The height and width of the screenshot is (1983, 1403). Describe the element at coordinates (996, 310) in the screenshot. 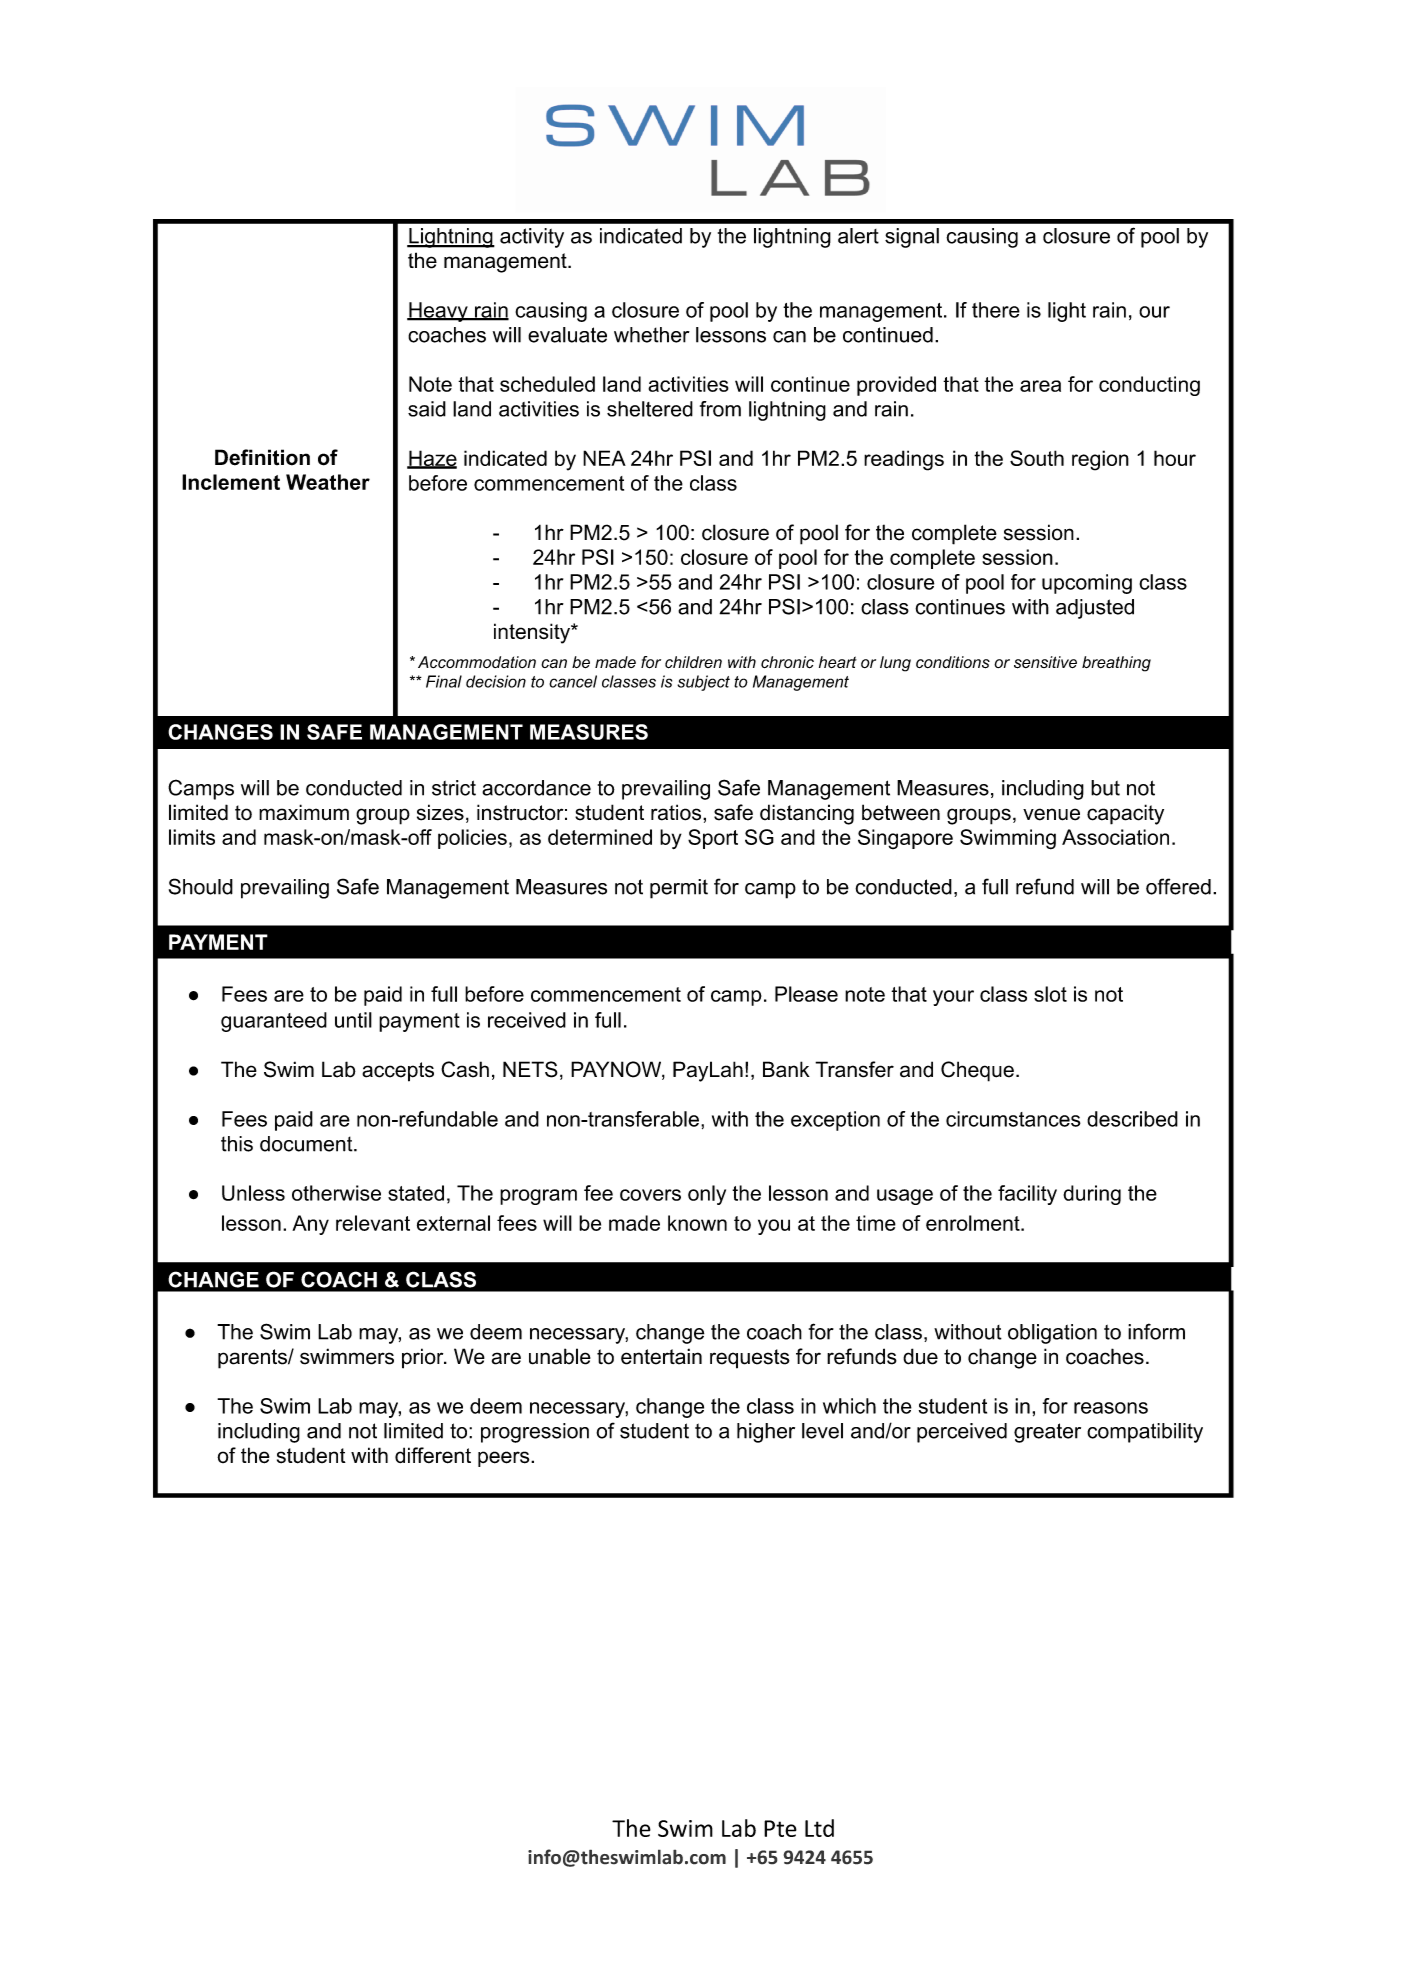

I see `there` at that location.
